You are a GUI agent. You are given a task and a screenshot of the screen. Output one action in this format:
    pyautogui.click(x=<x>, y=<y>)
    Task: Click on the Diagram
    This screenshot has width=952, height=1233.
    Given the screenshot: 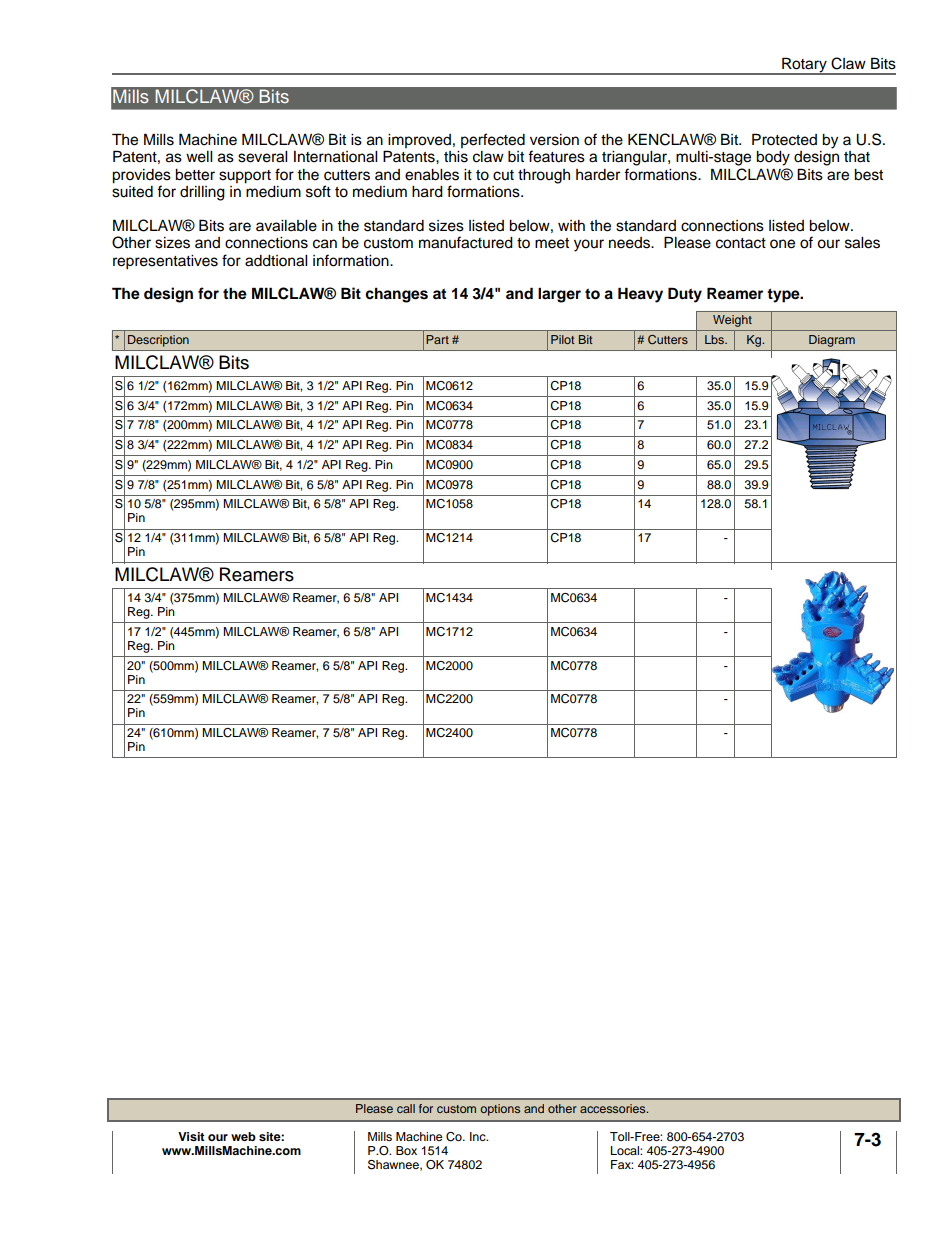 What is the action you would take?
    pyautogui.click(x=832, y=341)
